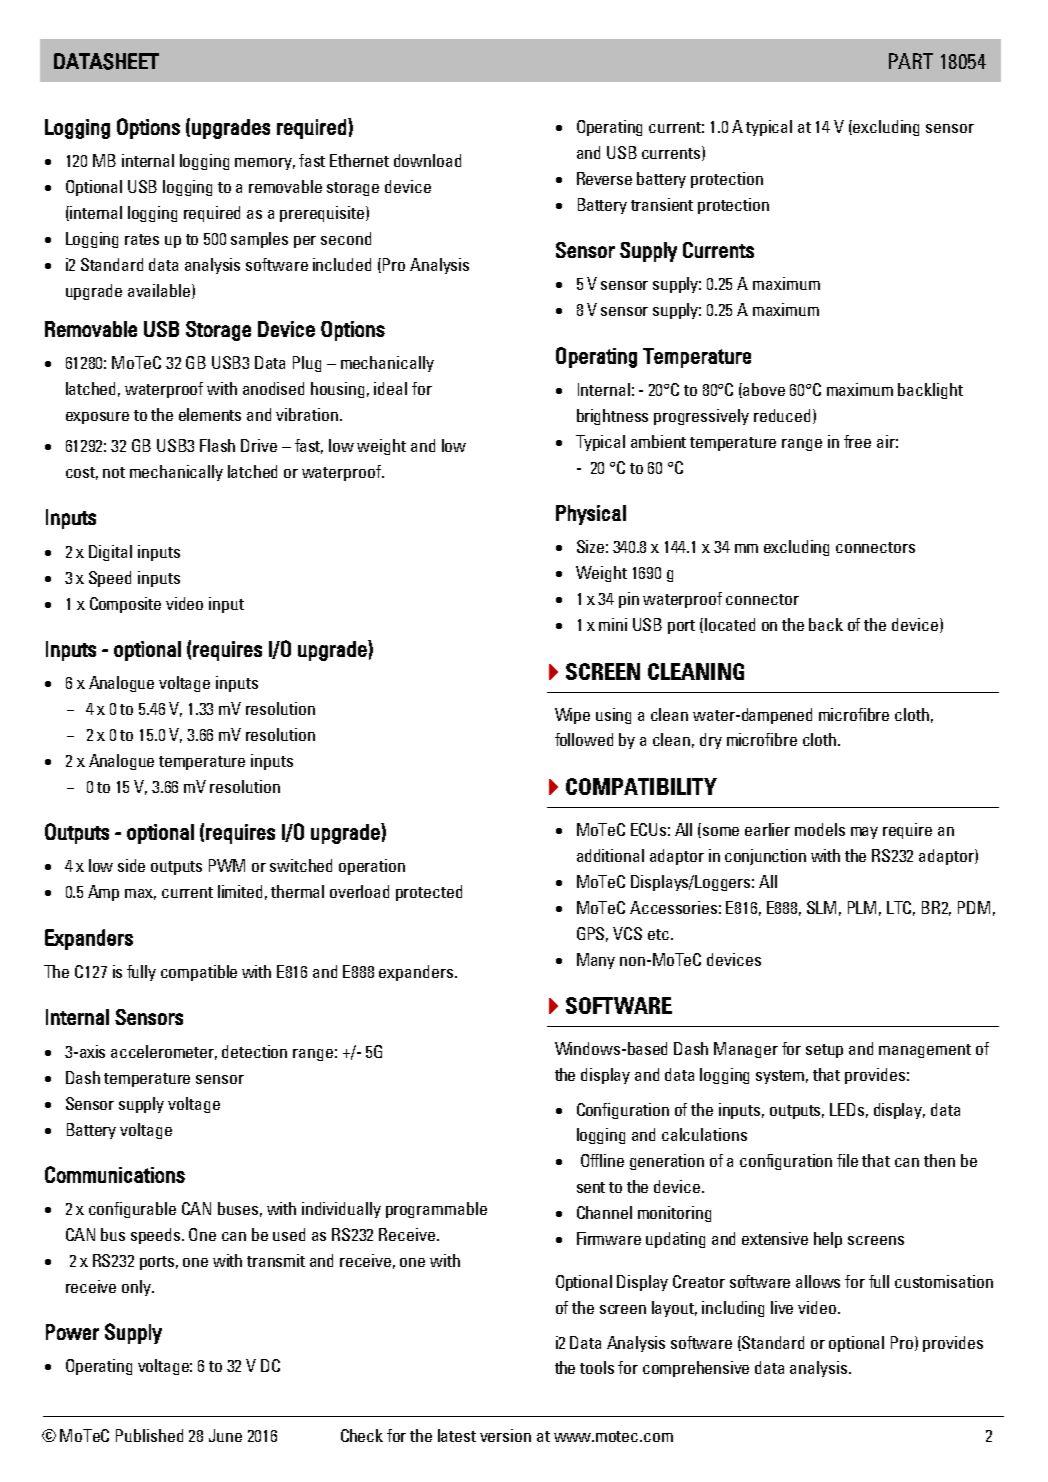  What do you see at coordinates (149, 1435) in the screenshot?
I see `Published` at bounding box center [149, 1435].
